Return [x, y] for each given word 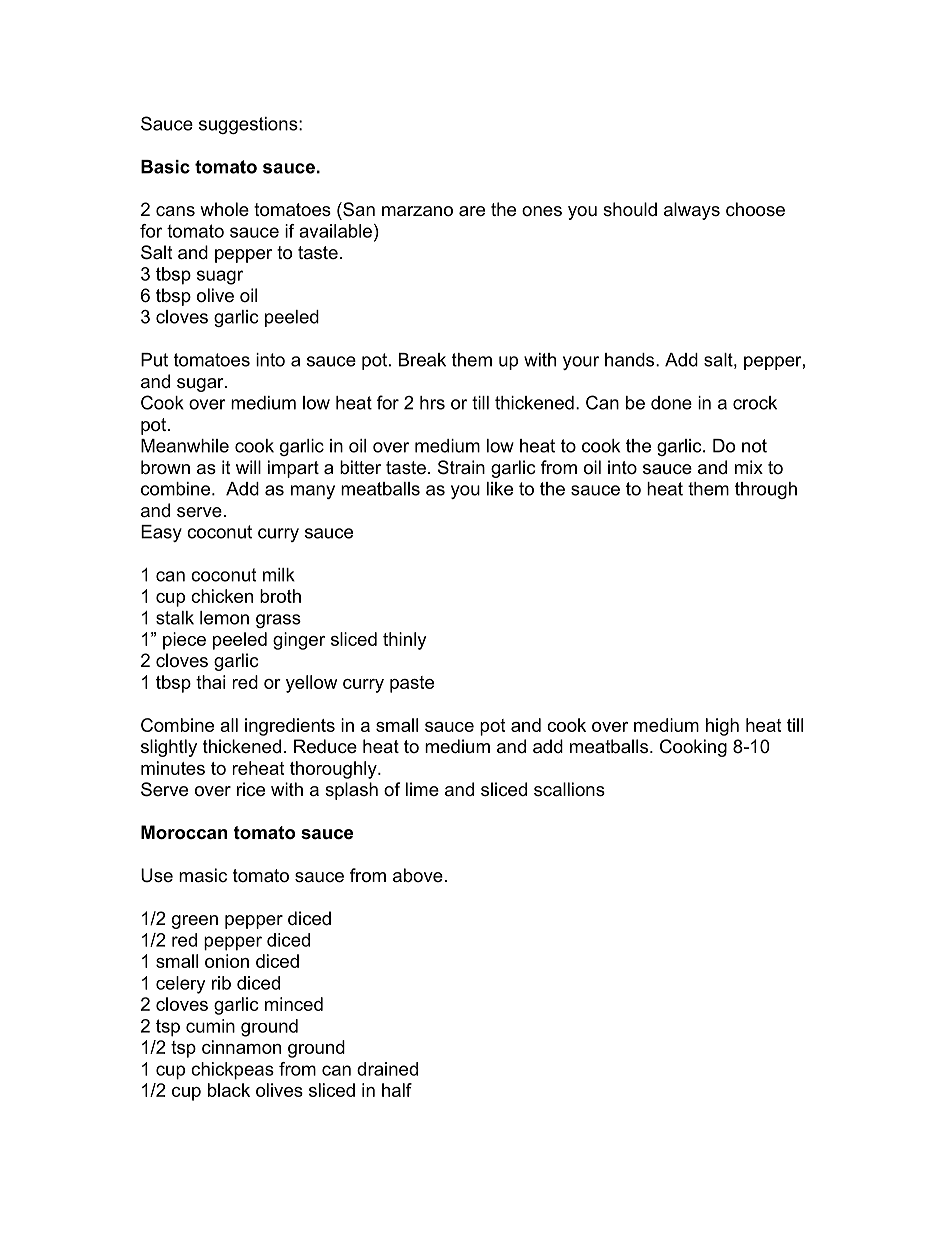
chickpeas [232, 1071]
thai [210, 682]
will [248, 467]
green [195, 922]
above [418, 875]
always [692, 211]
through [766, 490]
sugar [201, 385]
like [500, 489]
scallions [569, 789]
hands [631, 360]
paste [412, 684]
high [722, 727]
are [472, 211]
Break [422, 360]
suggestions [249, 125]
